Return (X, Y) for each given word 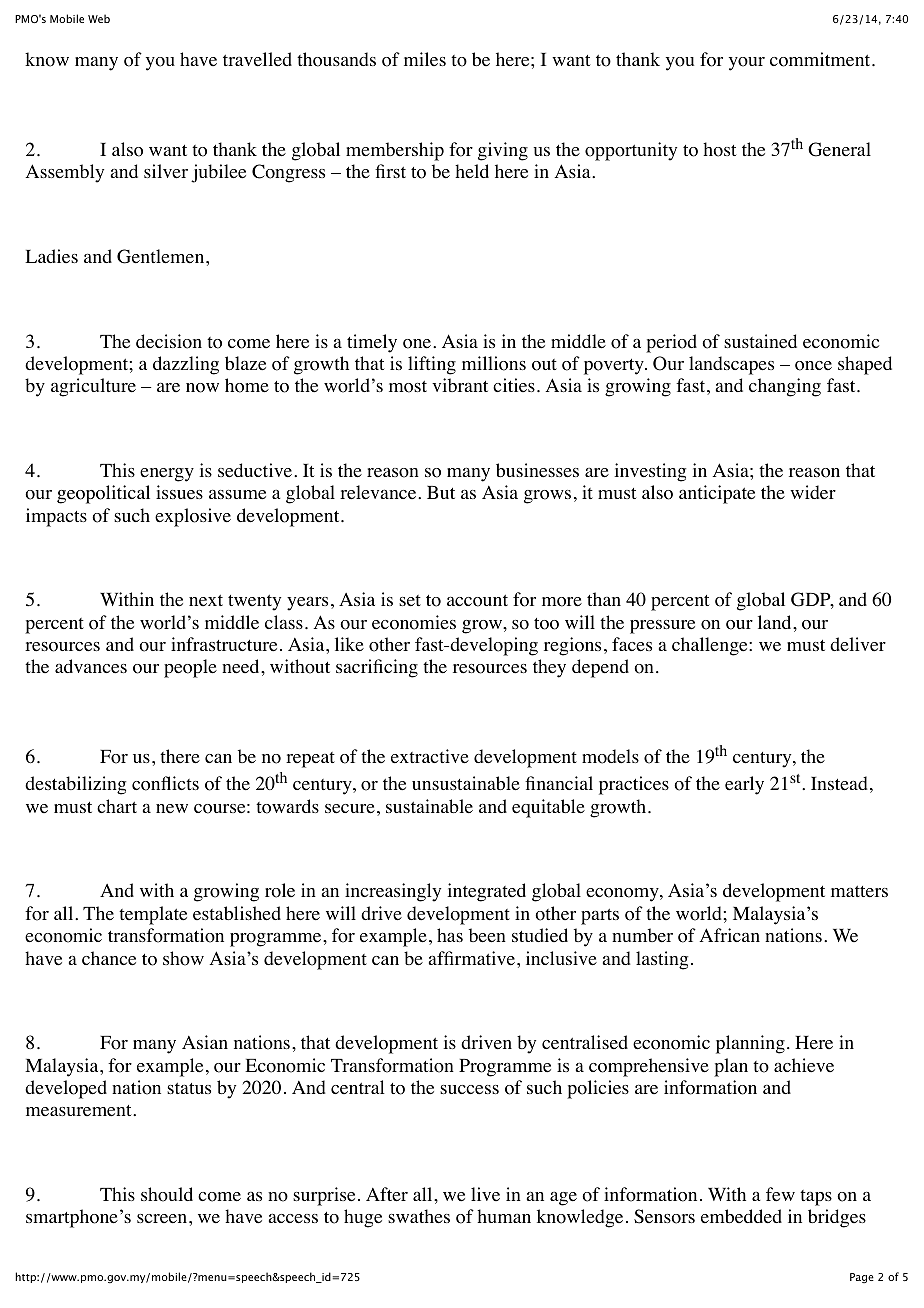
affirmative (473, 958)
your (747, 64)
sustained (760, 341)
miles (425, 59)
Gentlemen (162, 256)
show (183, 958)
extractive (430, 756)
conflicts (165, 783)
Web (99, 18)
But (441, 492)
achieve (804, 1065)
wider (813, 492)
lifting (432, 365)
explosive (193, 517)
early (744, 785)
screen (163, 1219)
